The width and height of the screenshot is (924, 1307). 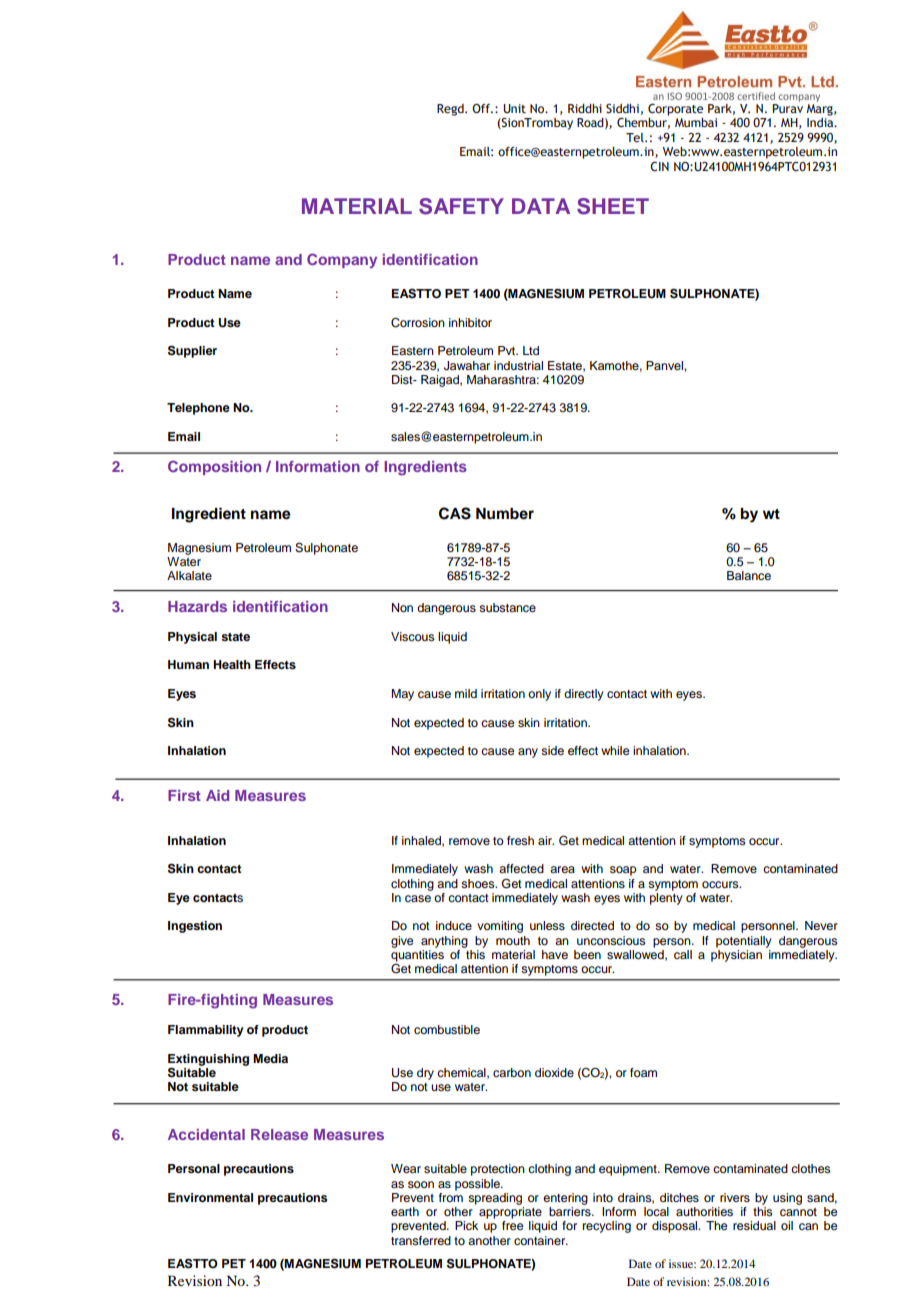 What do you see at coordinates (514, 108) in the screenshot?
I see `Unit` at bounding box center [514, 108].
